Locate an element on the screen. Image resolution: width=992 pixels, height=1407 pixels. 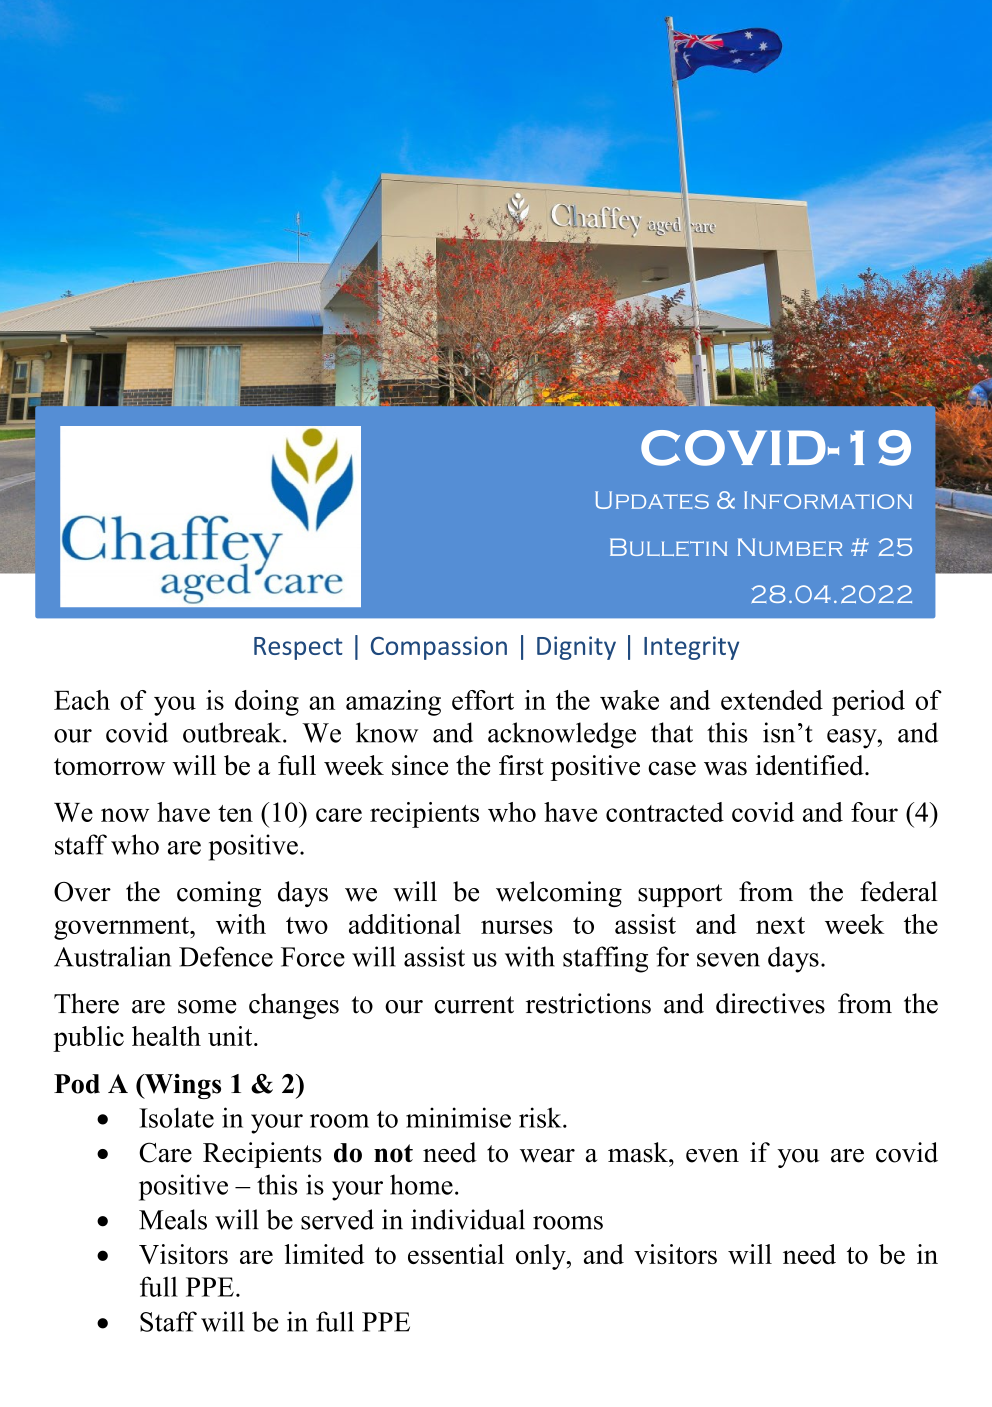
individual is located at coordinates (468, 1219).
